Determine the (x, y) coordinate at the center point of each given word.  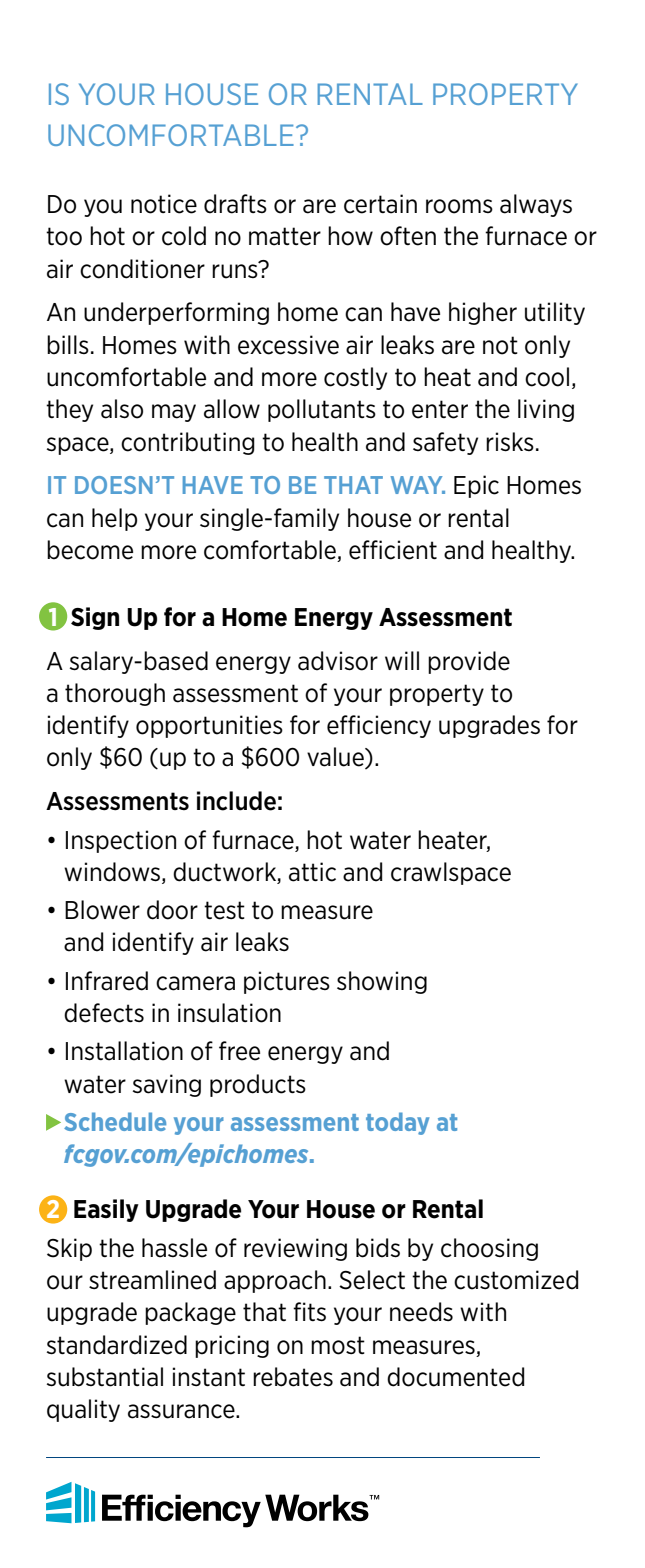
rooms (459, 206)
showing (382, 982)
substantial (105, 1377)
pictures (287, 982)
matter (285, 236)
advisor (338, 661)
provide (469, 662)
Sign (95, 618)
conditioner (142, 269)
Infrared (107, 981)
